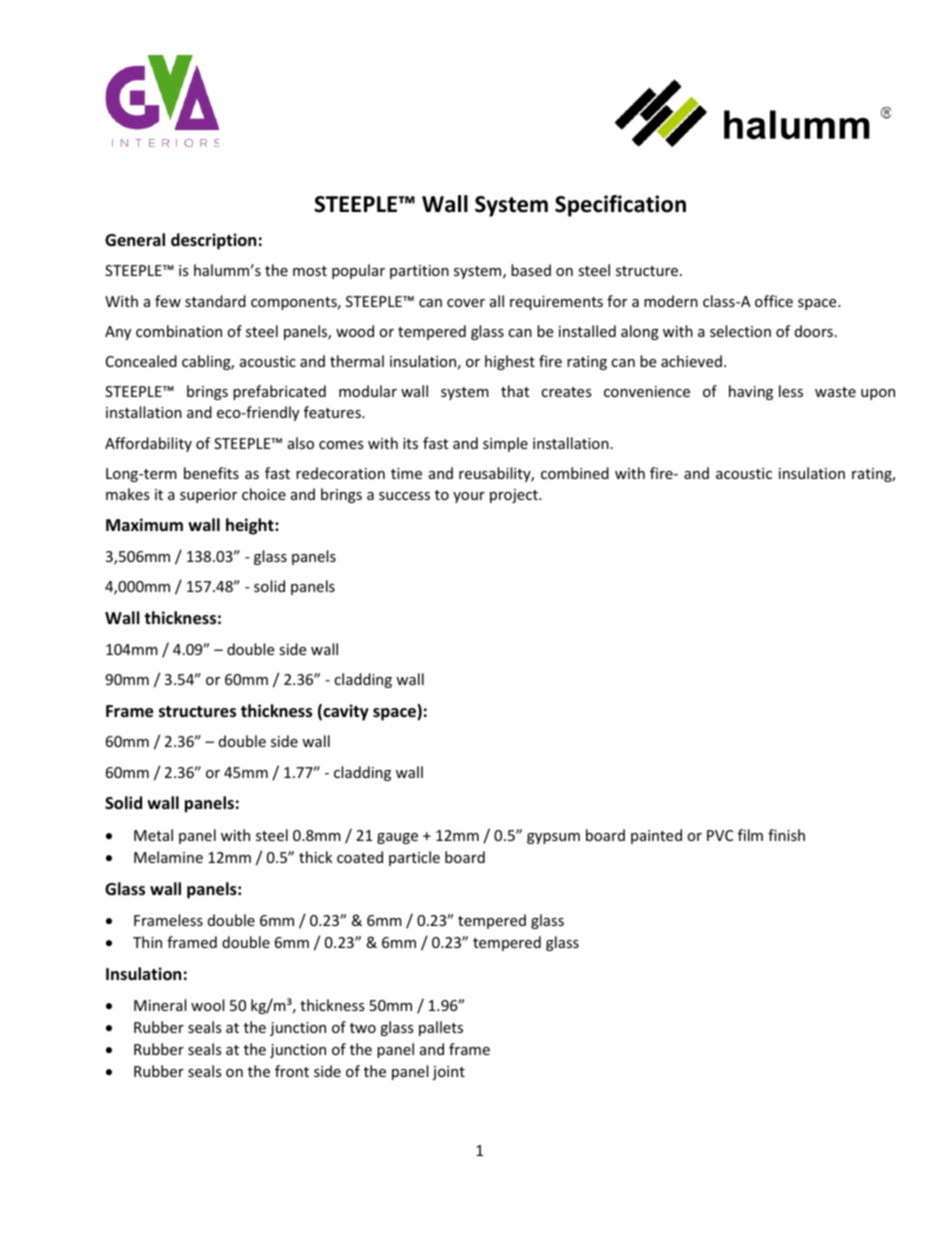 The height and width of the screenshot is (1233, 952). Describe the element at coordinates (251, 526) in the screenshot. I see `height` at that location.
